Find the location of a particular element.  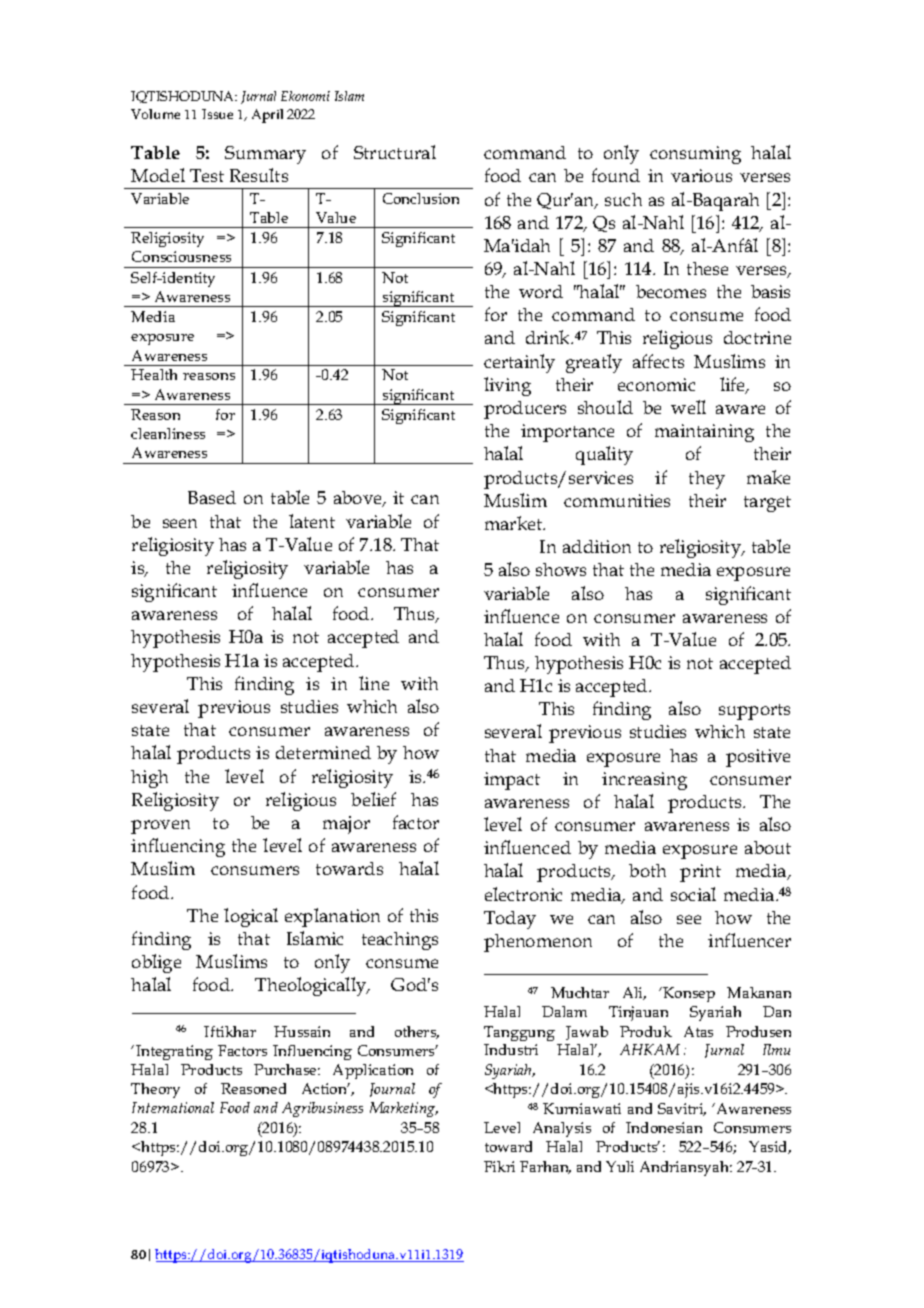

print is located at coordinates (700, 873).
